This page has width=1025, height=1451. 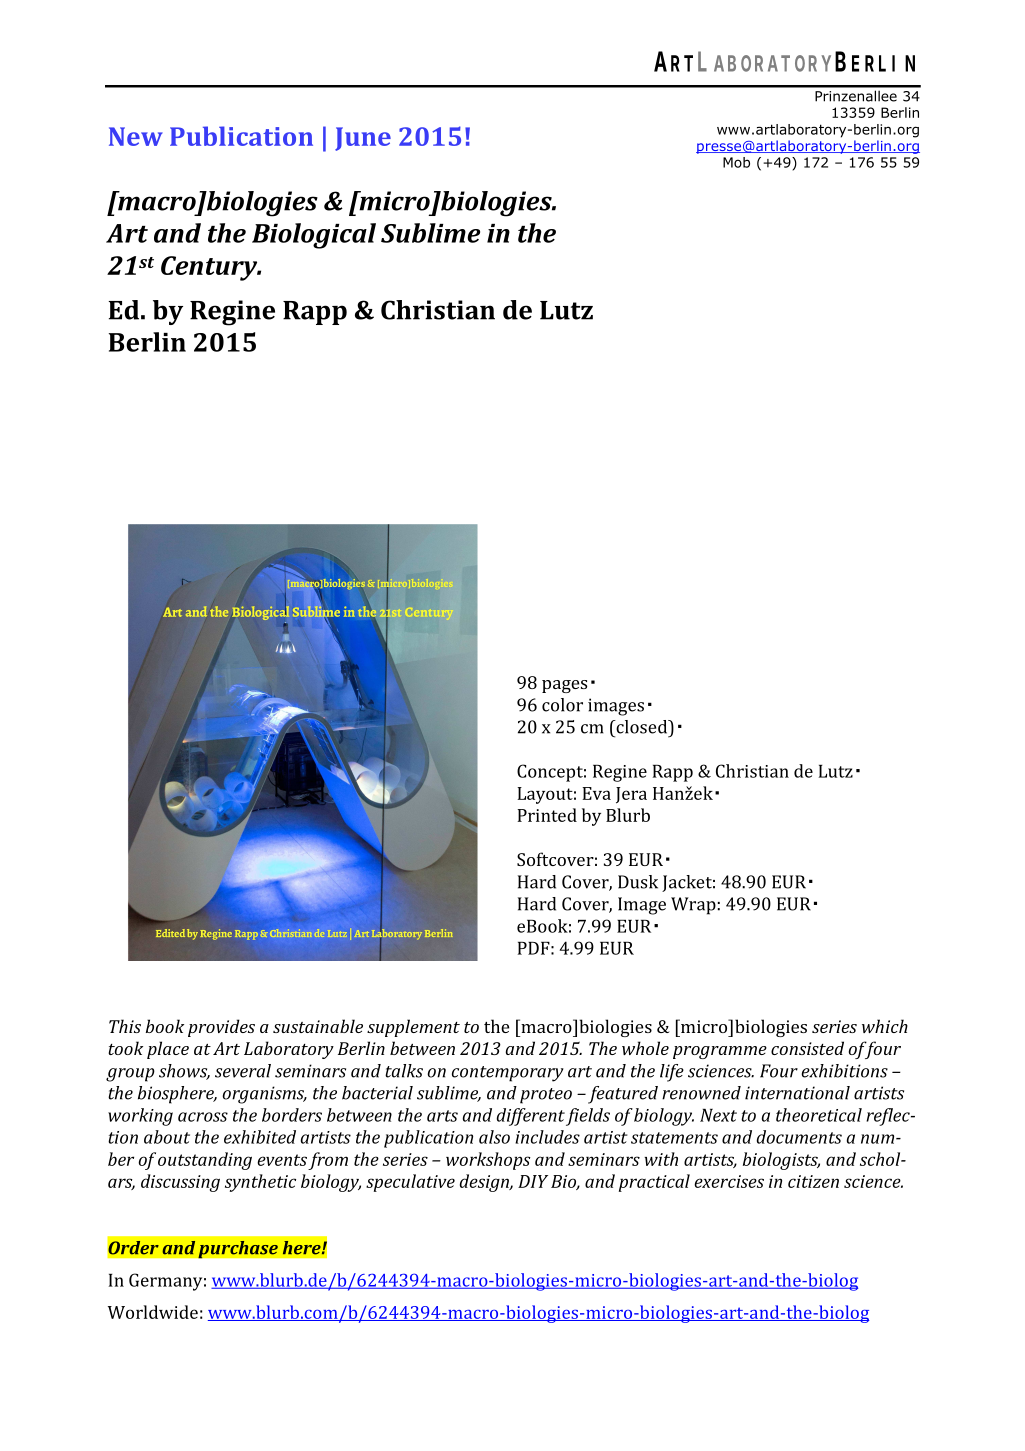 I want to click on New, so click(x=136, y=136).
